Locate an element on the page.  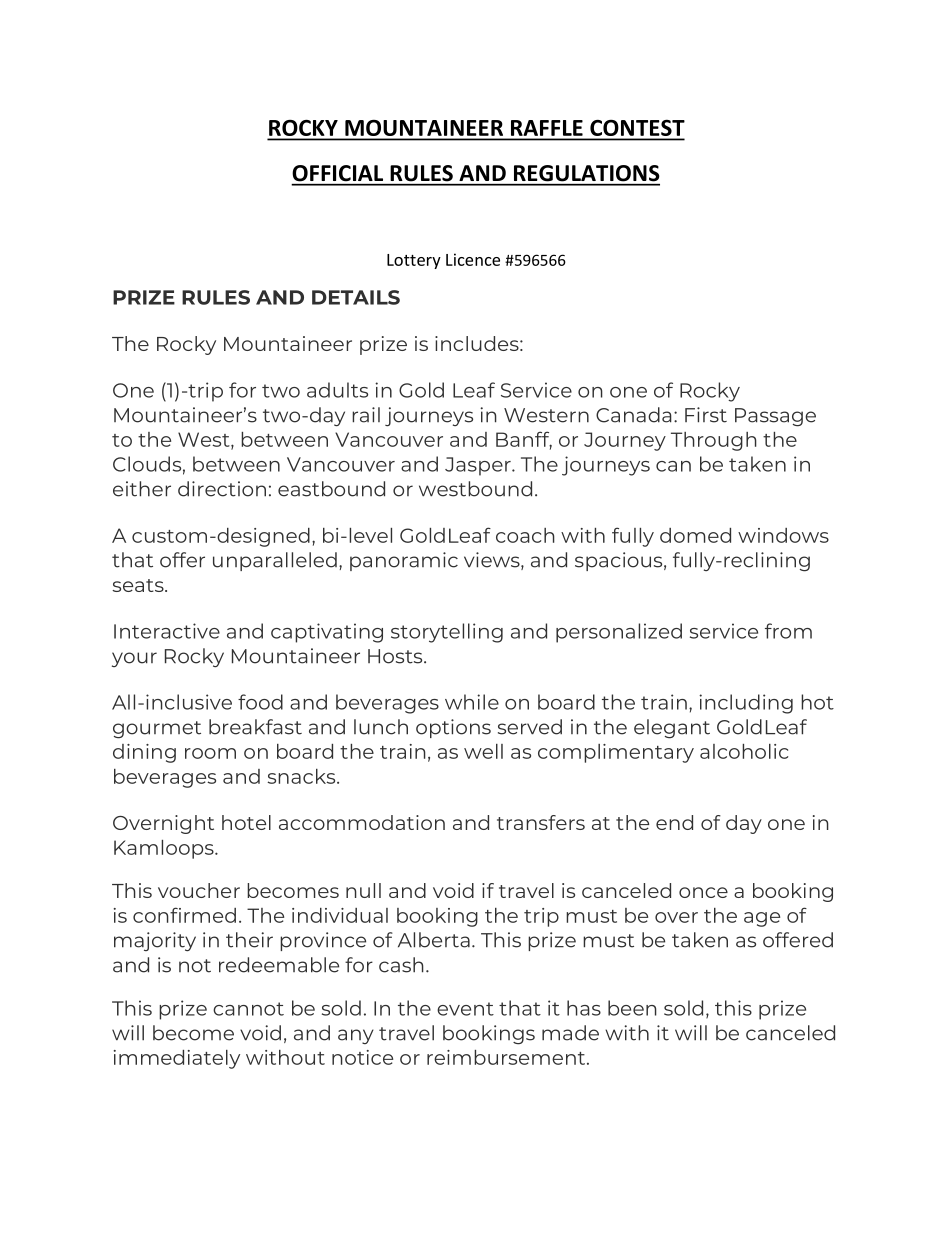
Interactive is located at coordinates (167, 631).
